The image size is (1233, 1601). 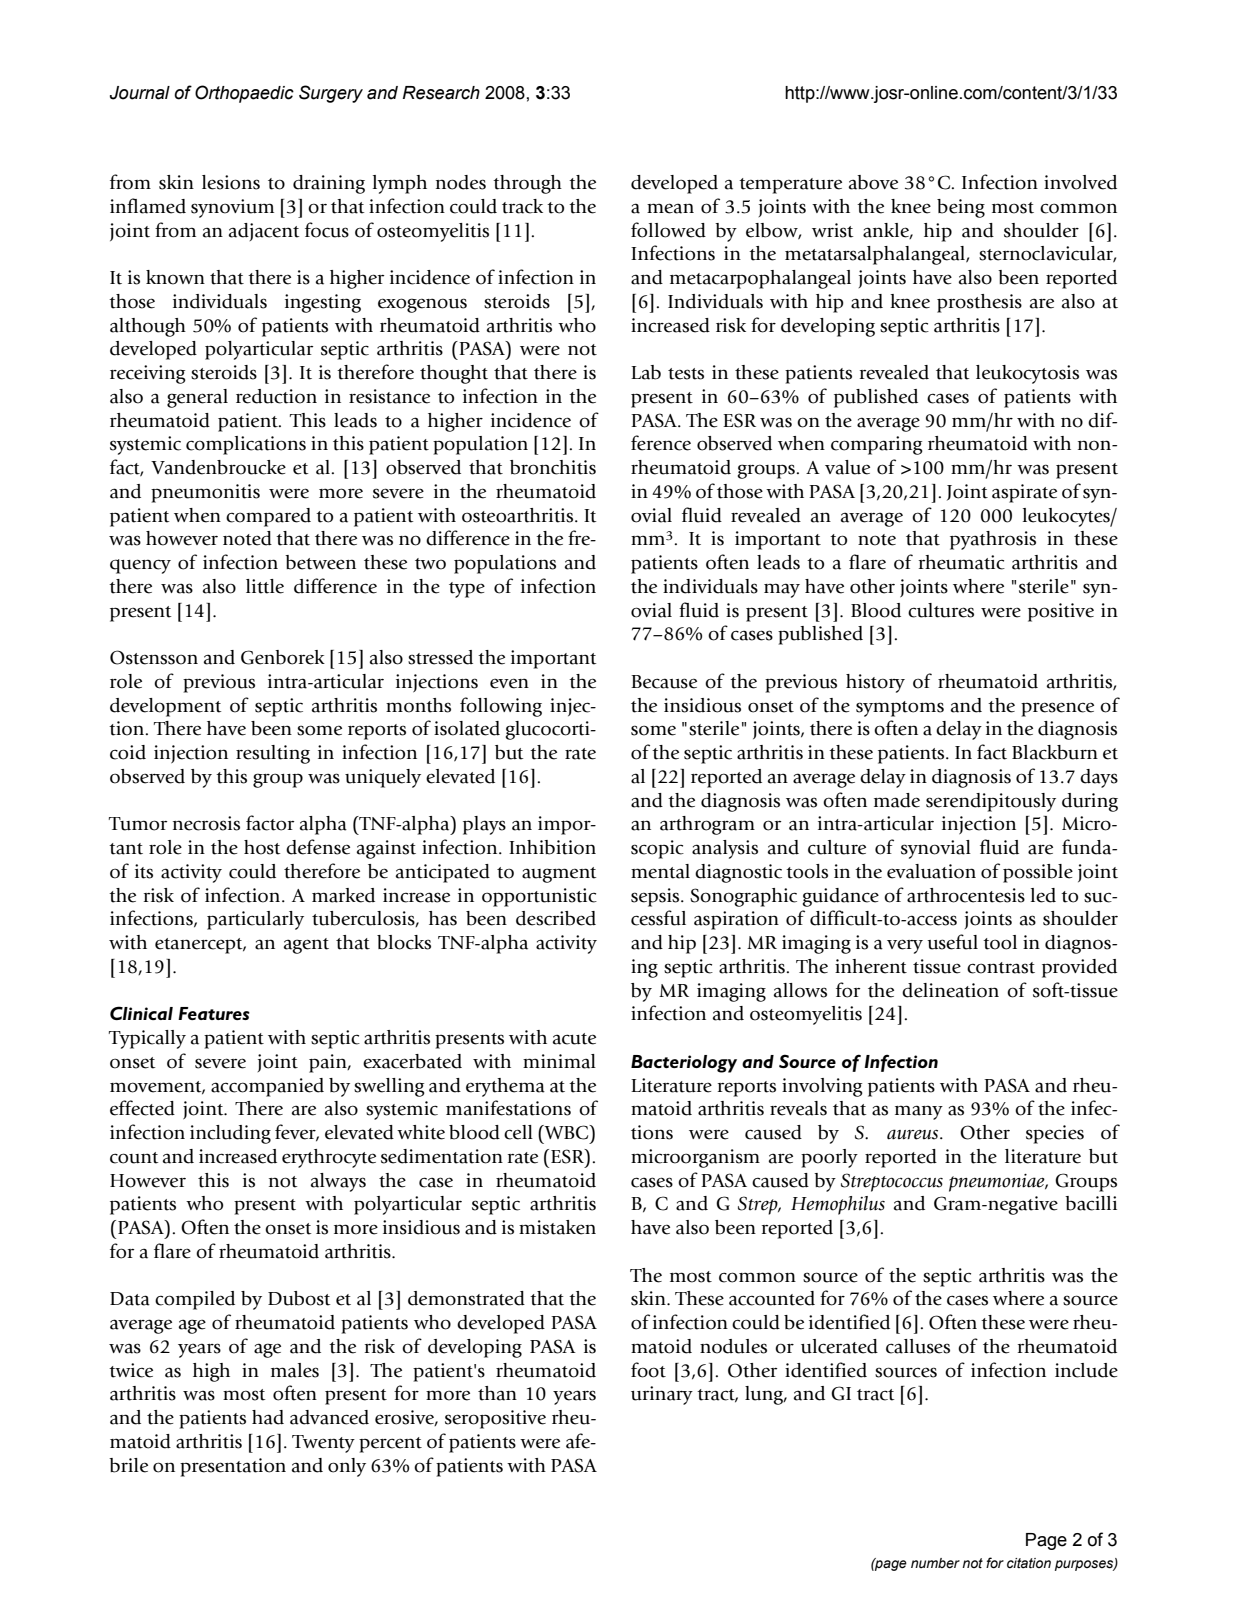 I want to click on Orthopaedic, so click(x=244, y=94).
